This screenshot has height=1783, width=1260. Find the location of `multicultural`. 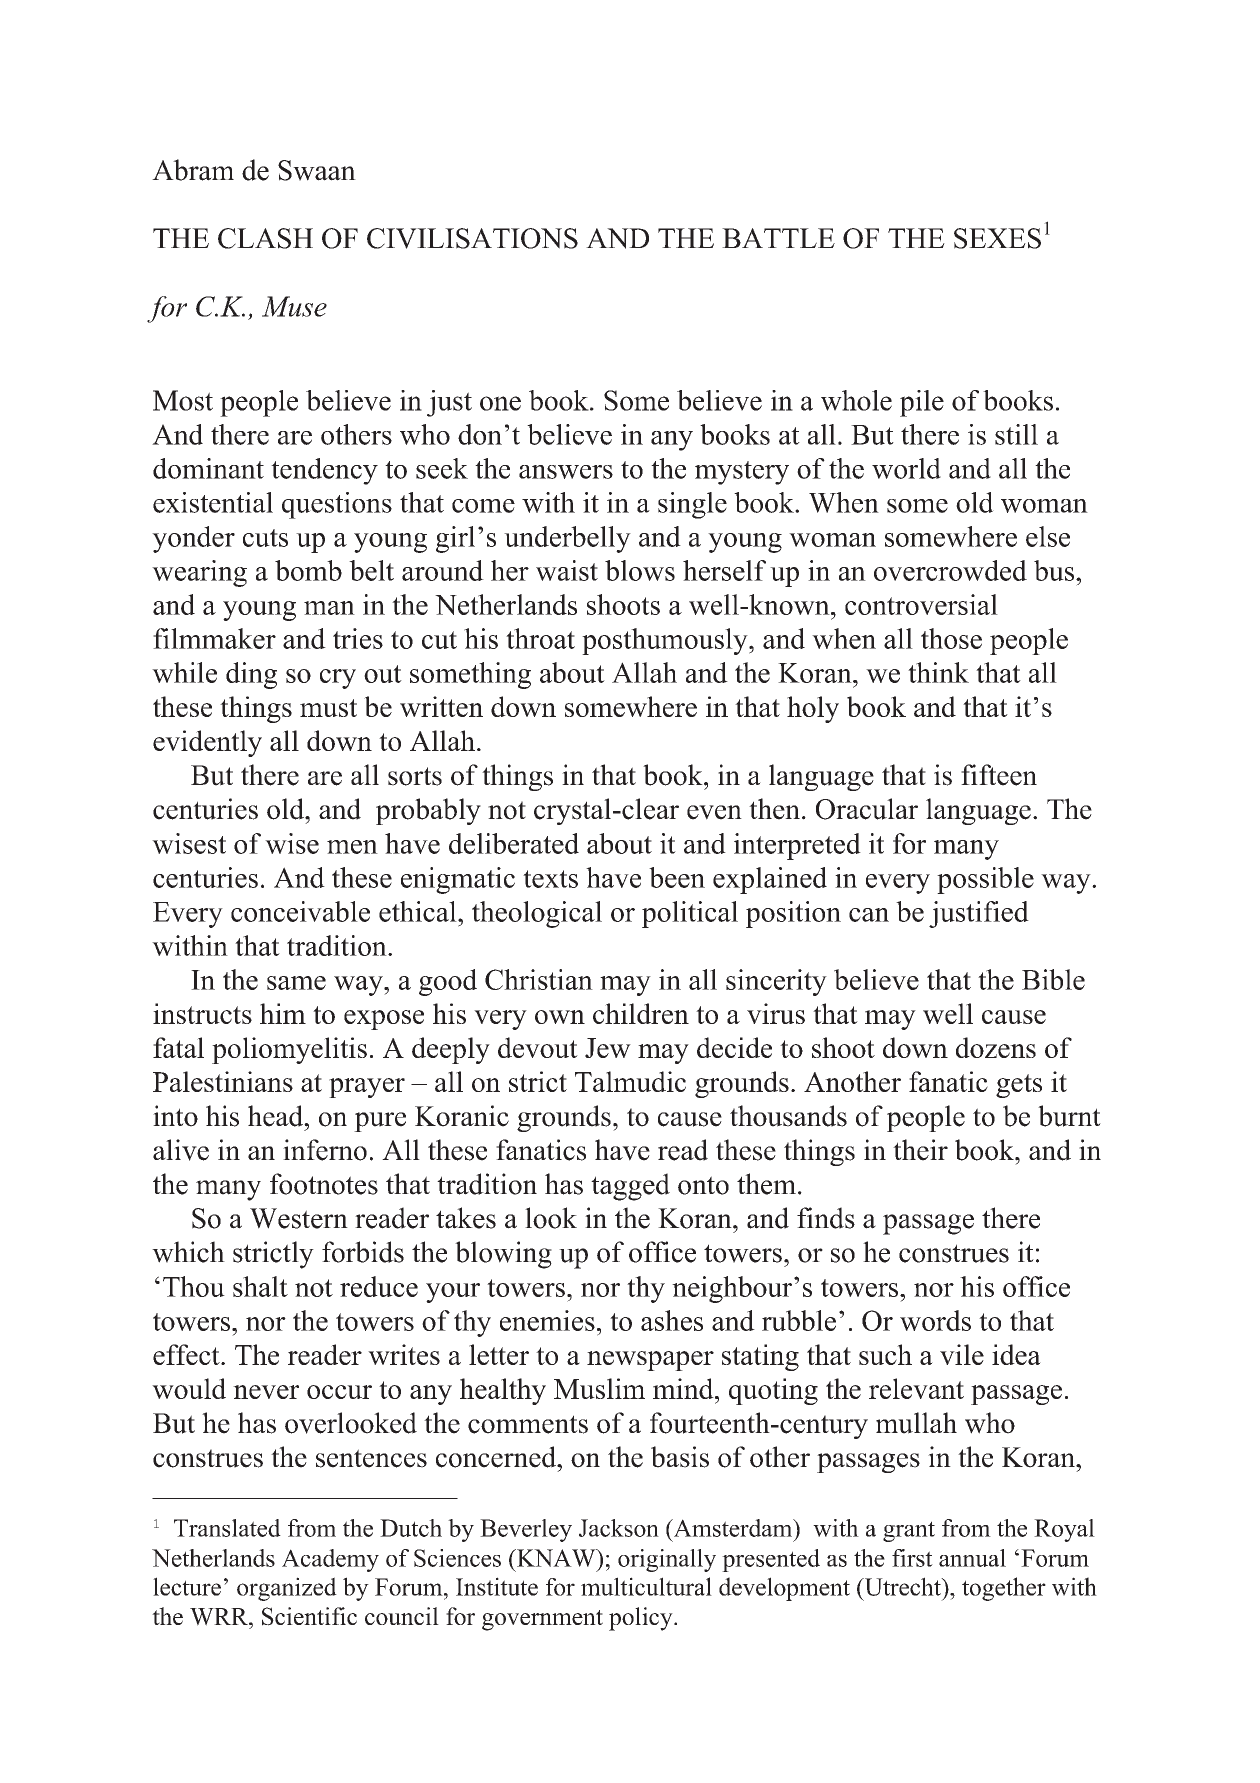

multicultural is located at coordinates (646, 1586).
